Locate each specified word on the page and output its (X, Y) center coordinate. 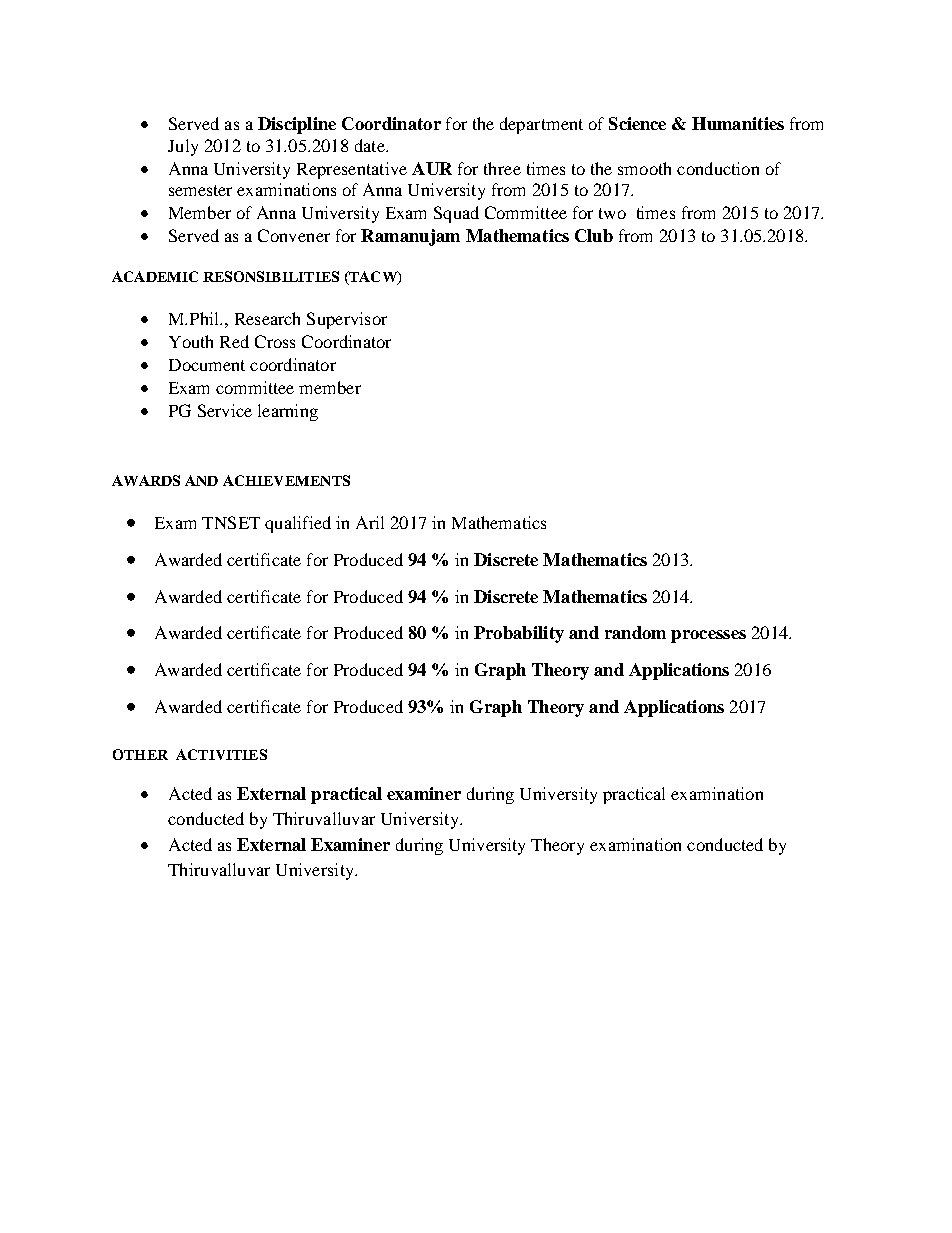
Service (225, 410)
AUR (432, 168)
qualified (298, 524)
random (635, 632)
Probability (519, 634)
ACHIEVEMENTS (286, 480)
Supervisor (347, 320)
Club (594, 235)
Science (637, 123)
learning (288, 412)
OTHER (140, 754)
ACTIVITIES (221, 754)
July (183, 147)
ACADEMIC (155, 276)
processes (708, 636)
